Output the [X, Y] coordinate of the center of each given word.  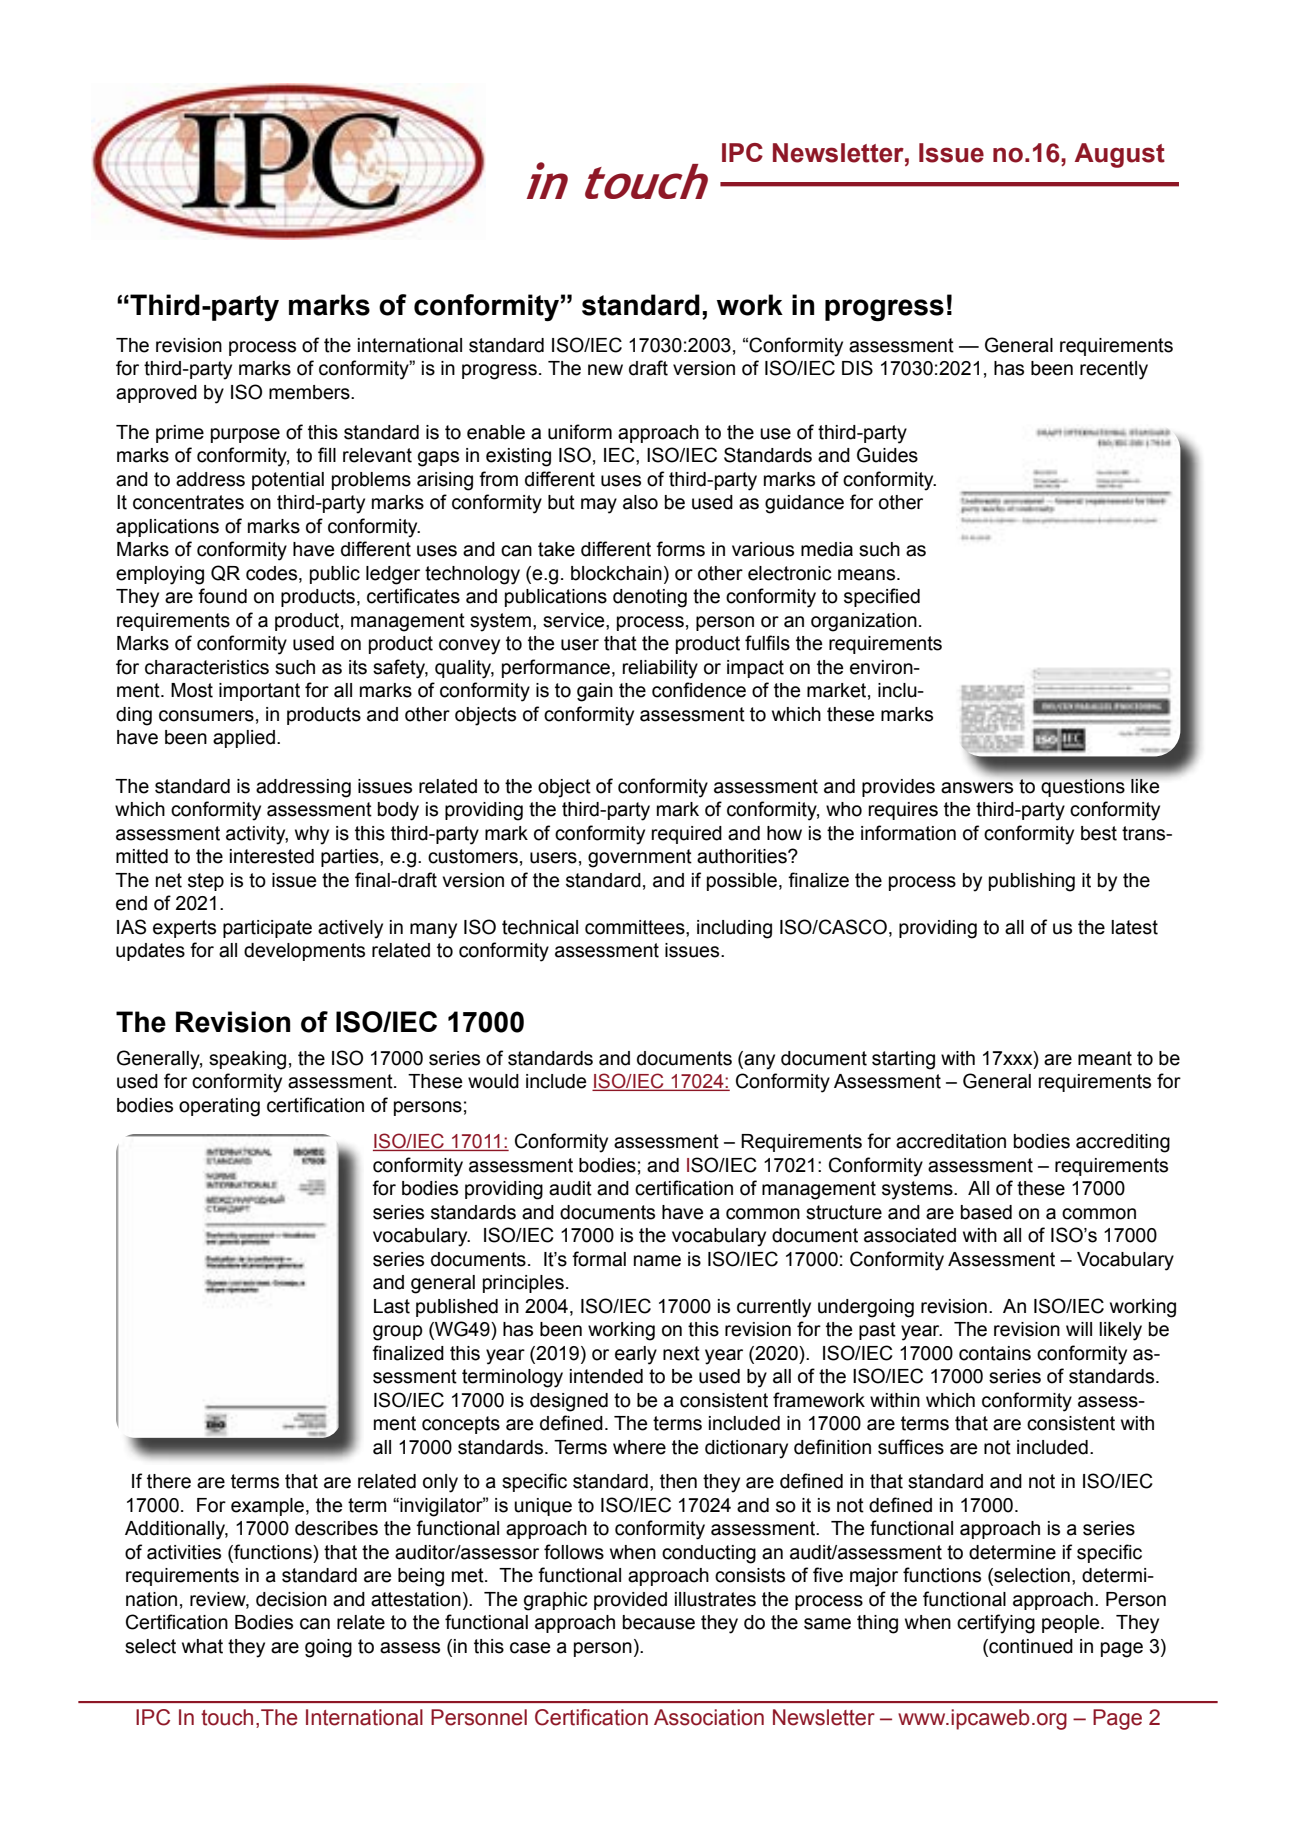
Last [392, 1306]
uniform [580, 432]
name [657, 1261]
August [1120, 155]
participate [267, 929]
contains [995, 1353]
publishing [1032, 882]
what [202, 1646]
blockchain [616, 573]
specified [882, 597]
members [310, 392]
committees [636, 927]
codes [273, 573]
